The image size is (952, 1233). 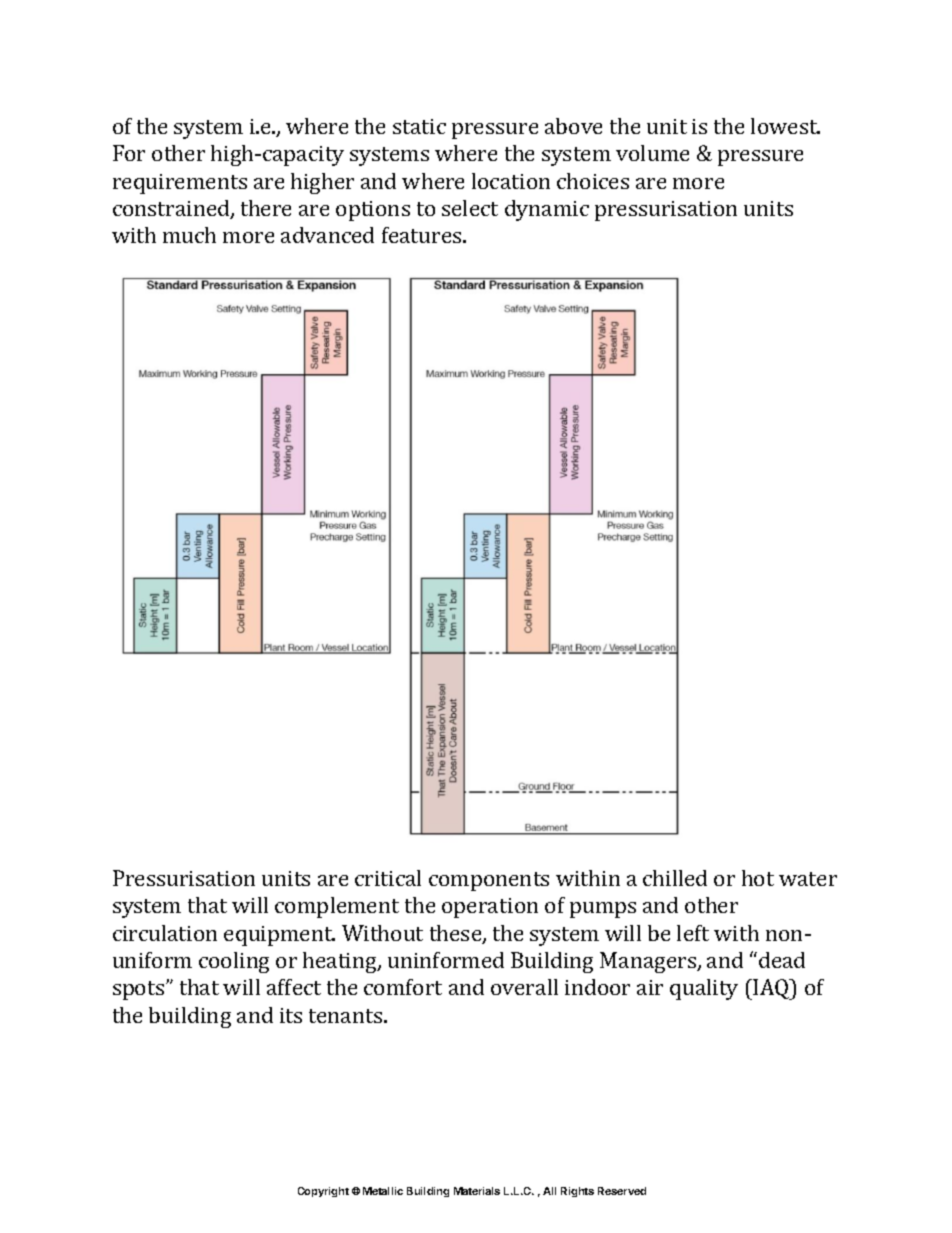 I want to click on location, so click(x=511, y=181).
